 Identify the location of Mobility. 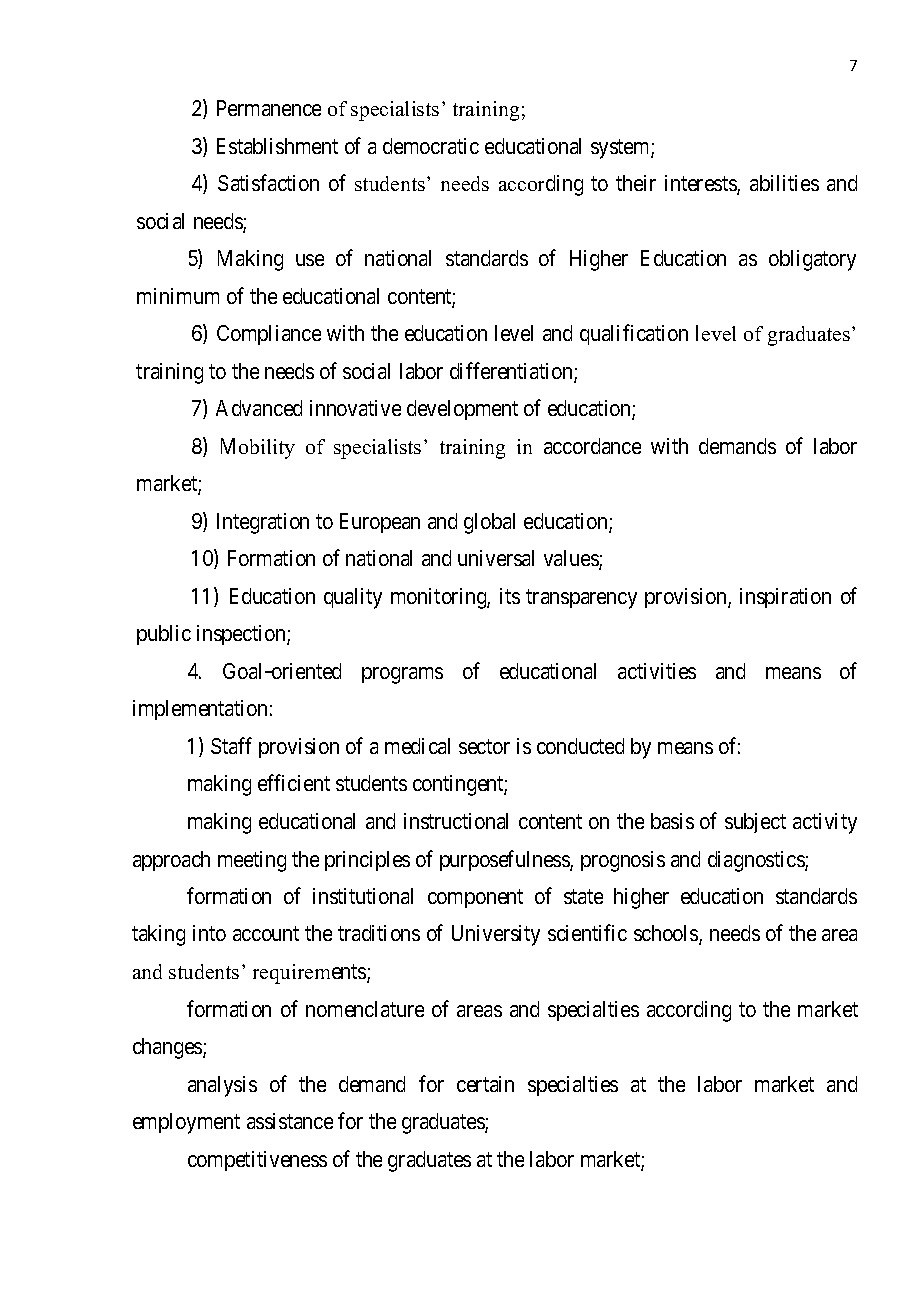
(258, 448).
